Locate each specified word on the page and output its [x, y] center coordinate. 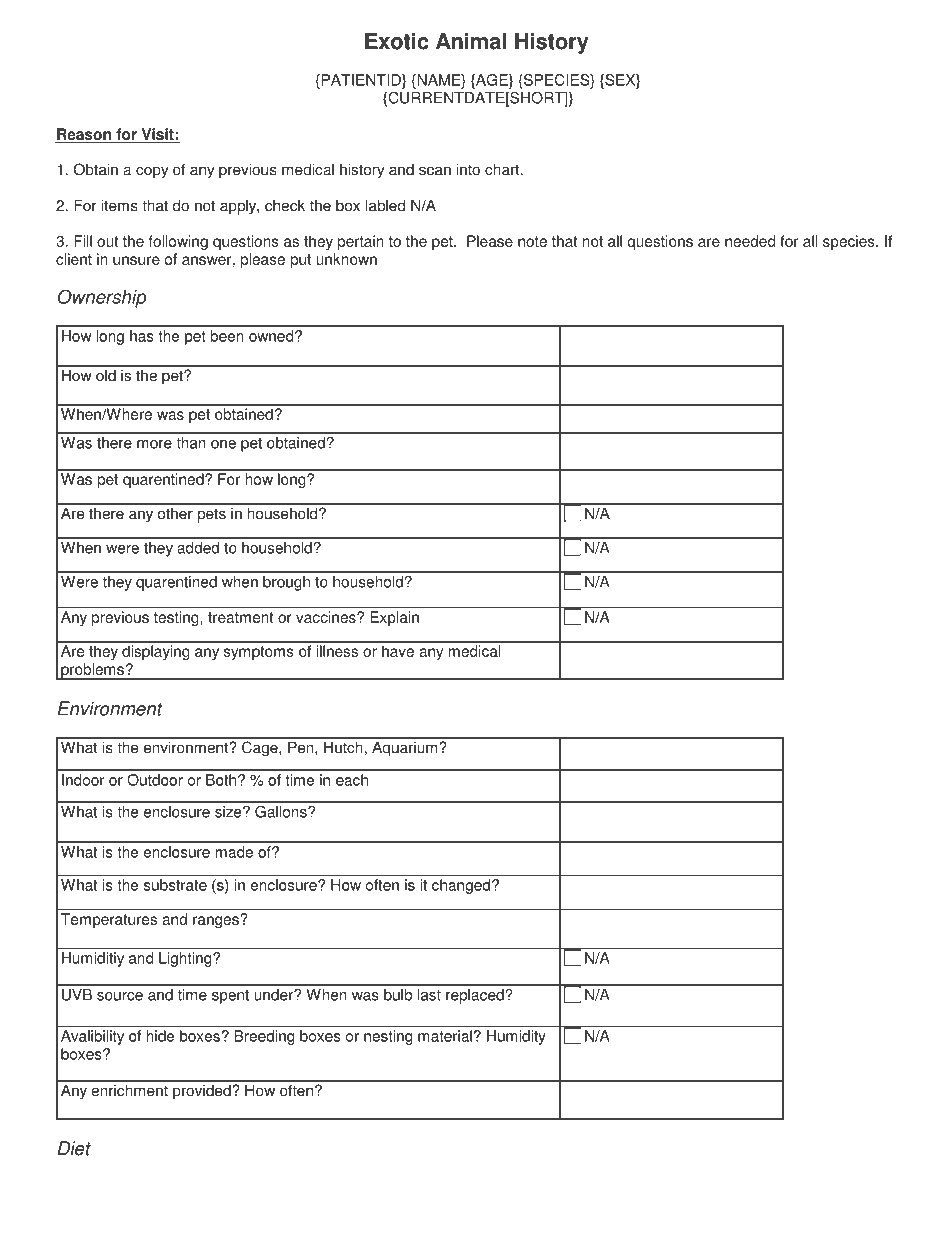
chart [503, 169]
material [445, 1036]
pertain [361, 242]
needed [750, 241]
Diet [74, 1148]
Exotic [397, 41]
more [154, 444]
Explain [394, 618]
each [352, 780]
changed [461, 886]
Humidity [516, 1037]
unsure [136, 260]
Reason [84, 135]
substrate [175, 885]
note [532, 241]
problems [92, 671]
